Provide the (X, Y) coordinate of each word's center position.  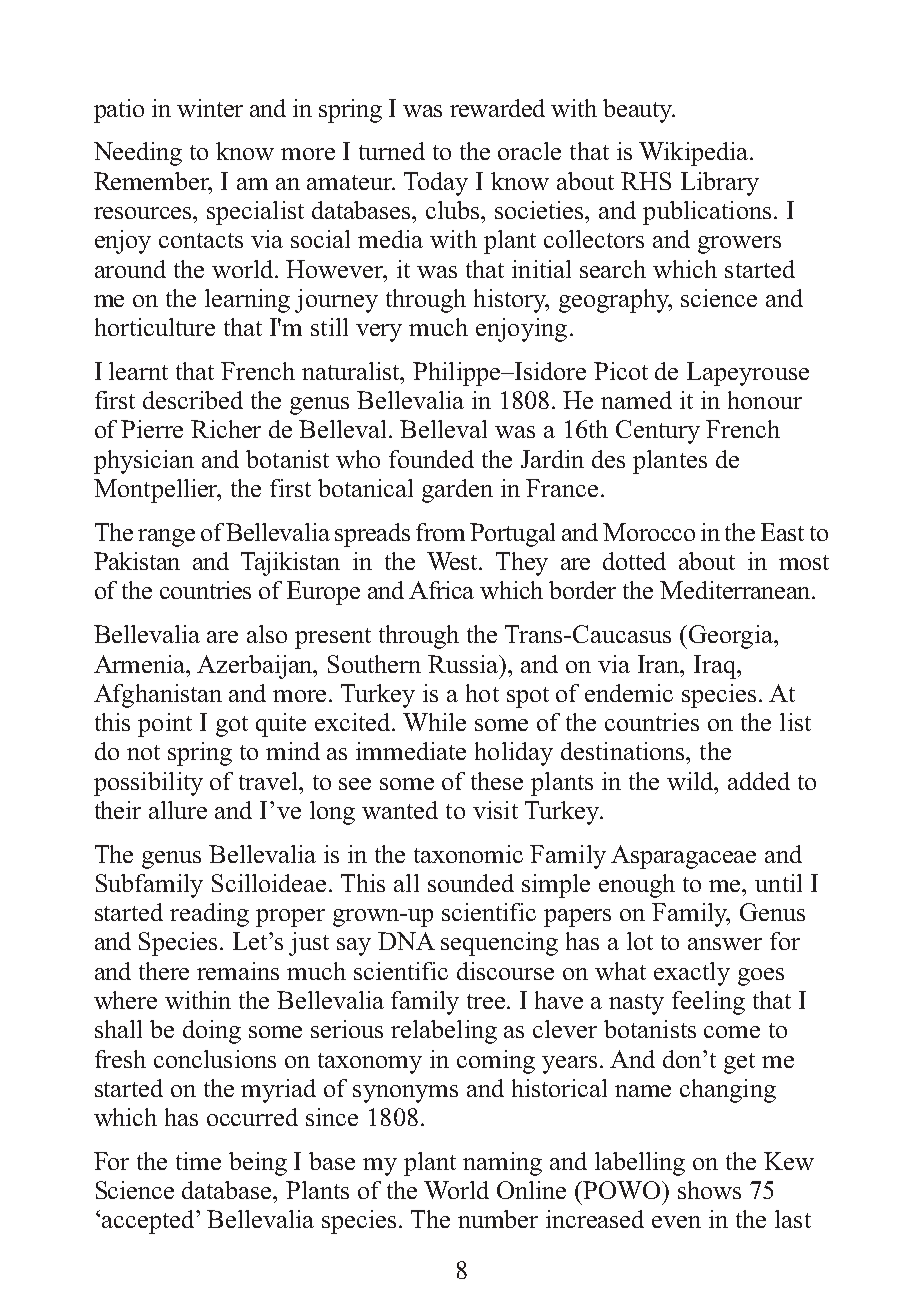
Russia (464, 664)
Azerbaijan (256, 667)
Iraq (716, 667)
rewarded (497, 108)
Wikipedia (695, 154)
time (198, 1161)
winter (210, 108)
